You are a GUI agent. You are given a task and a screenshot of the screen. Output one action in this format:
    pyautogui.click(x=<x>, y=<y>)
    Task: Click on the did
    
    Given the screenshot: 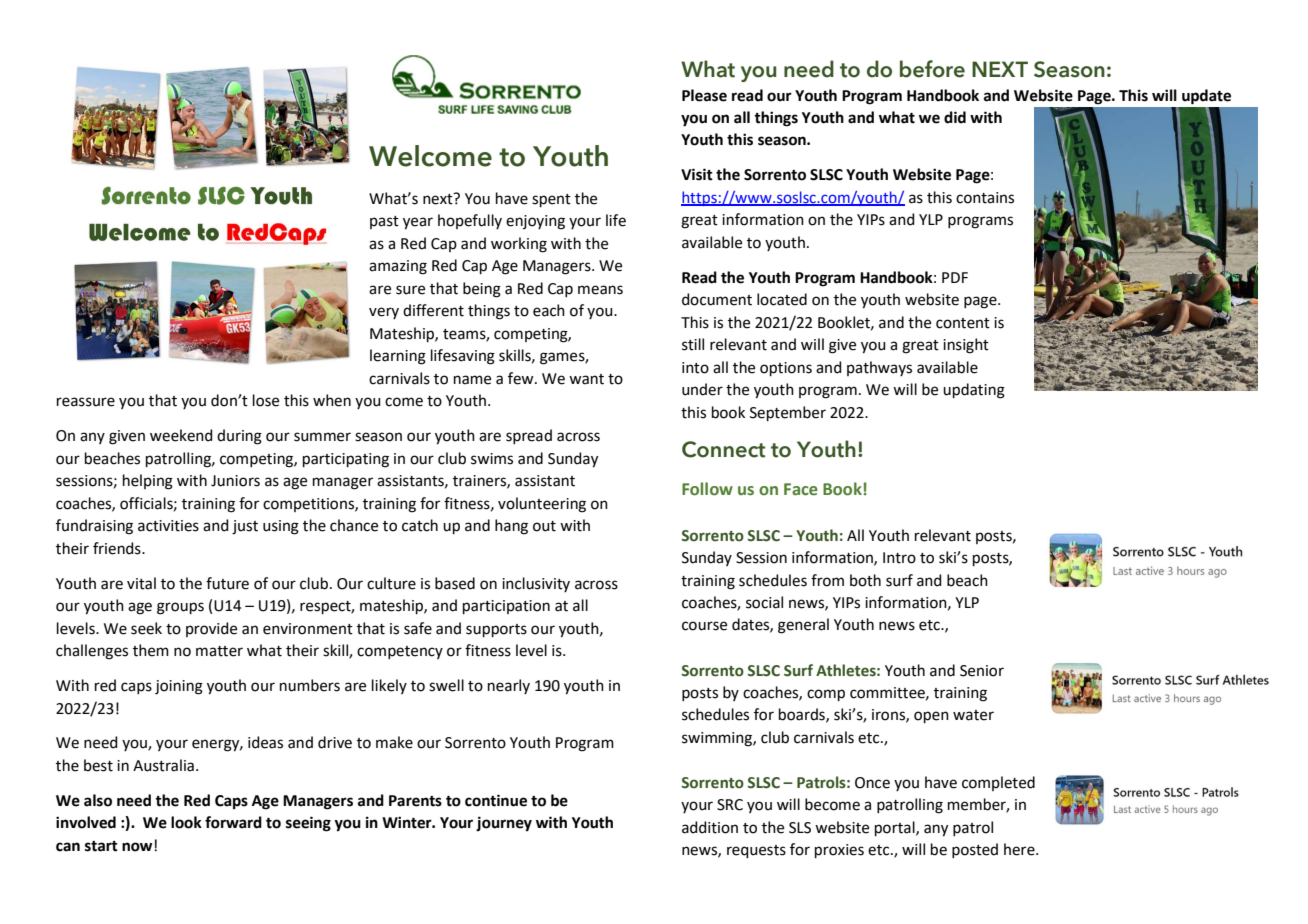 What is the action you would take?
    pyautogui.click(x=955, y=117)
